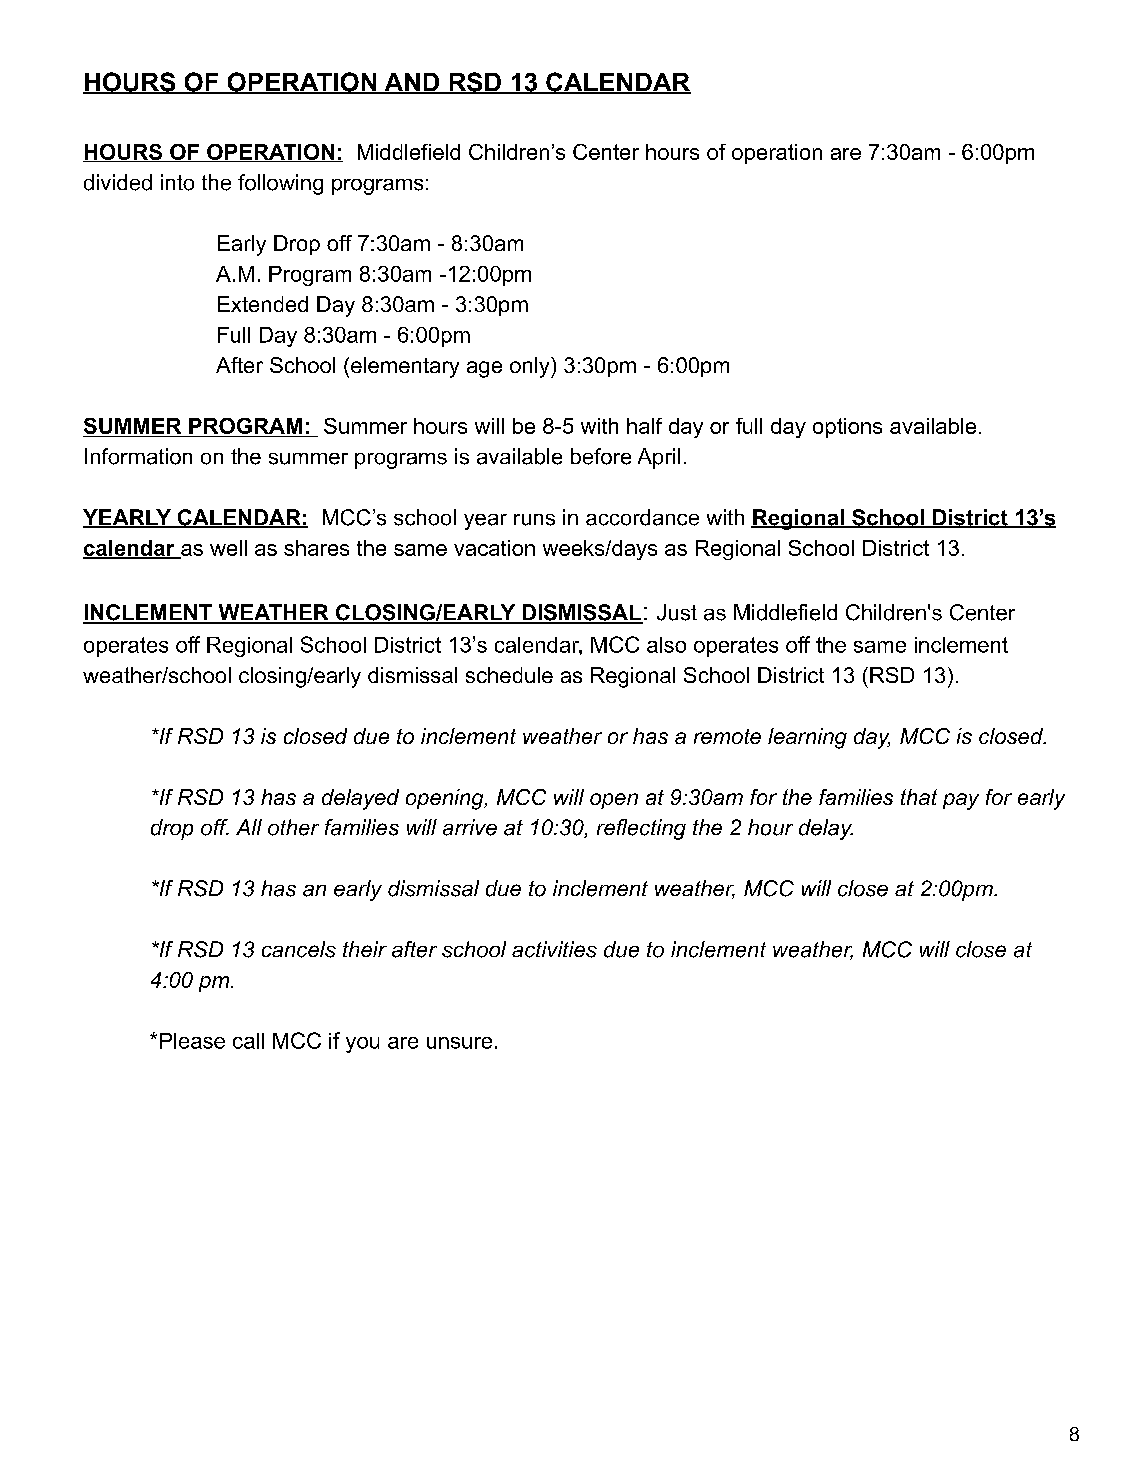 Image resolution: width=1130 pixels, height=1462 pixels. Describe the element at coordinates (293, 827) in the image. I see `other` at that location.
